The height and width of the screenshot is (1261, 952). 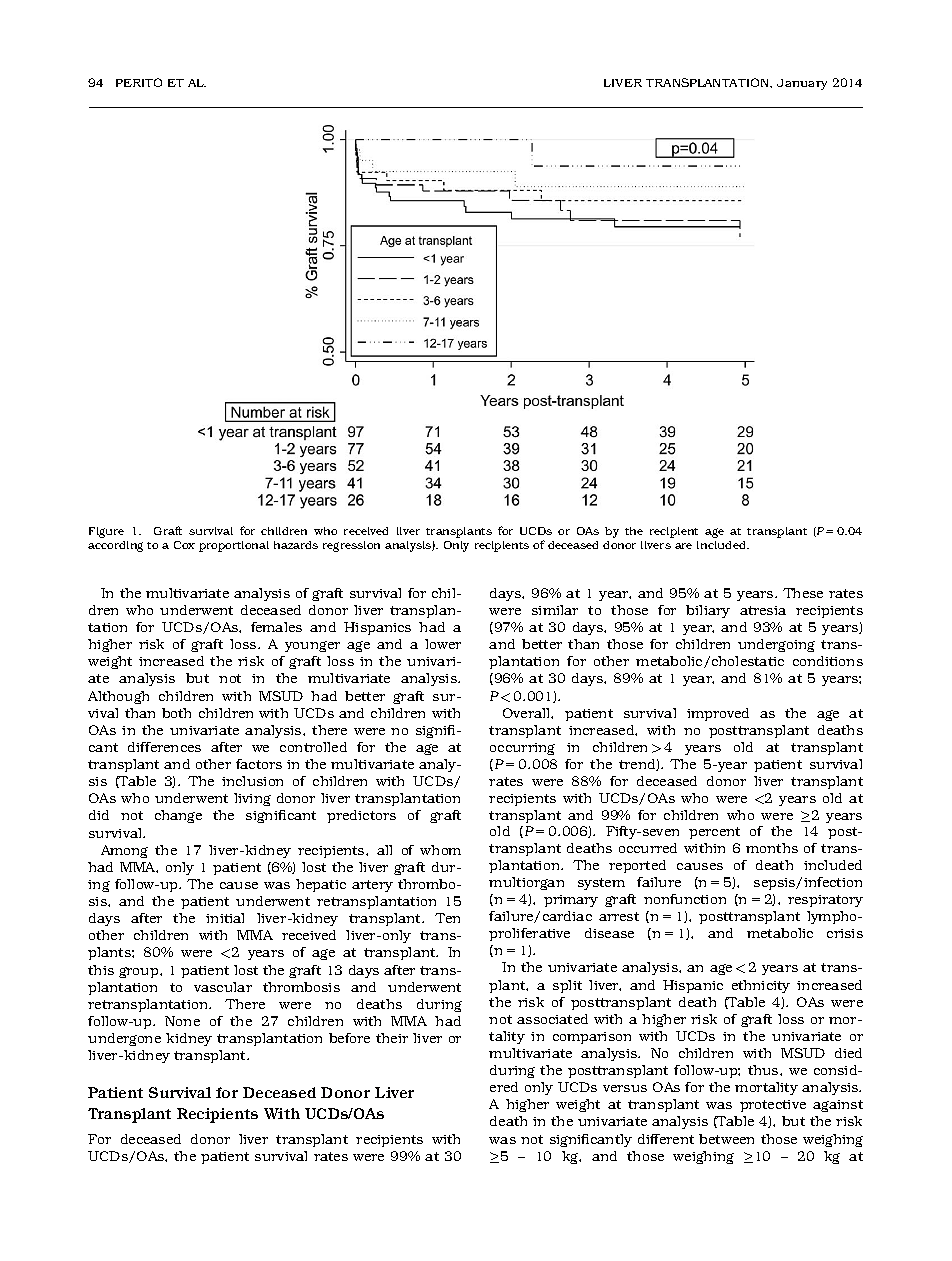 I want to click on change, so click(x=178, y=816).
